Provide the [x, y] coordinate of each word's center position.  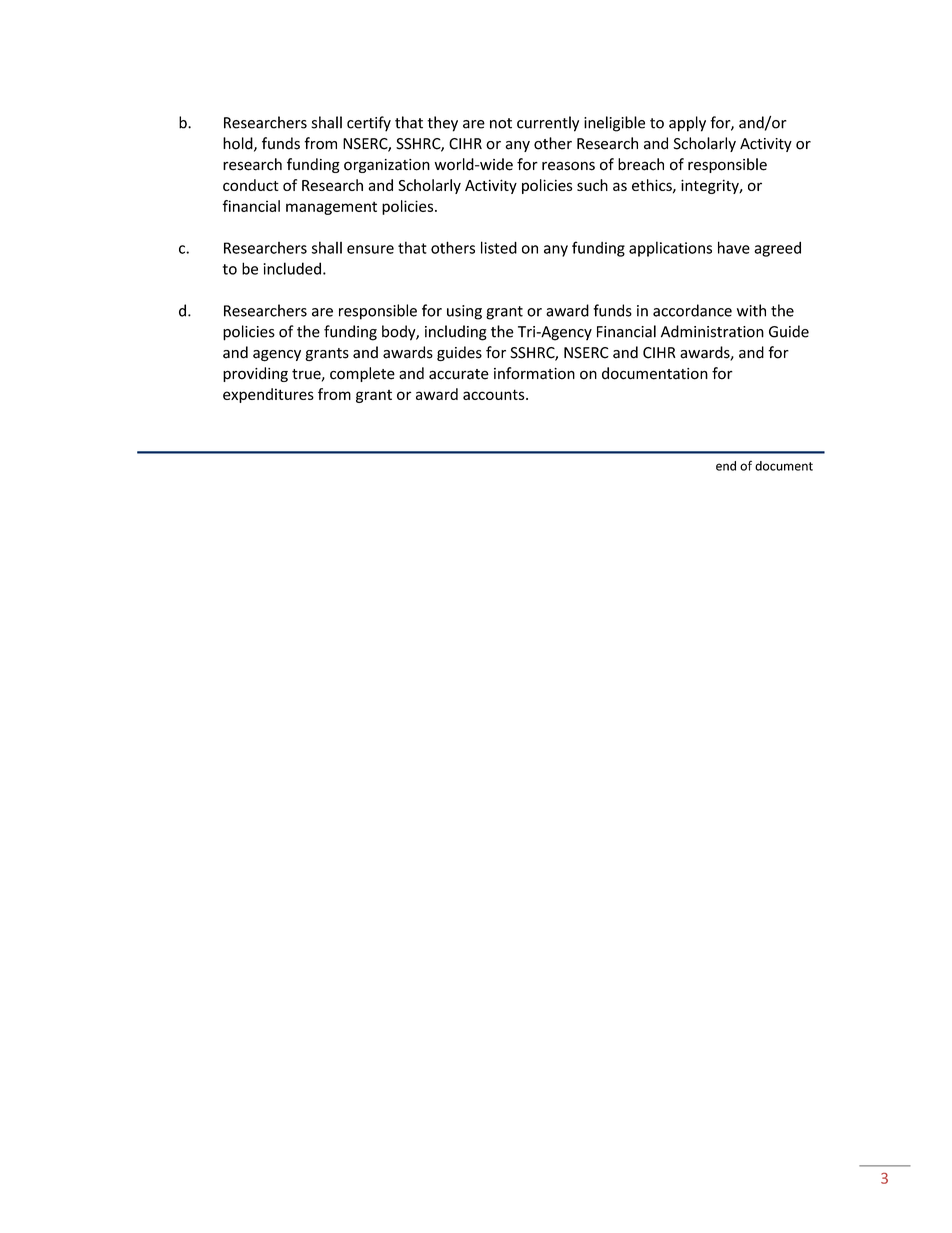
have [734, 247]
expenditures [268, 395]
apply [687, 124]
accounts [495, 394]
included [292, 268]
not [501, 123]
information [534, 373]
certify [369, 124]
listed [499, 247]
